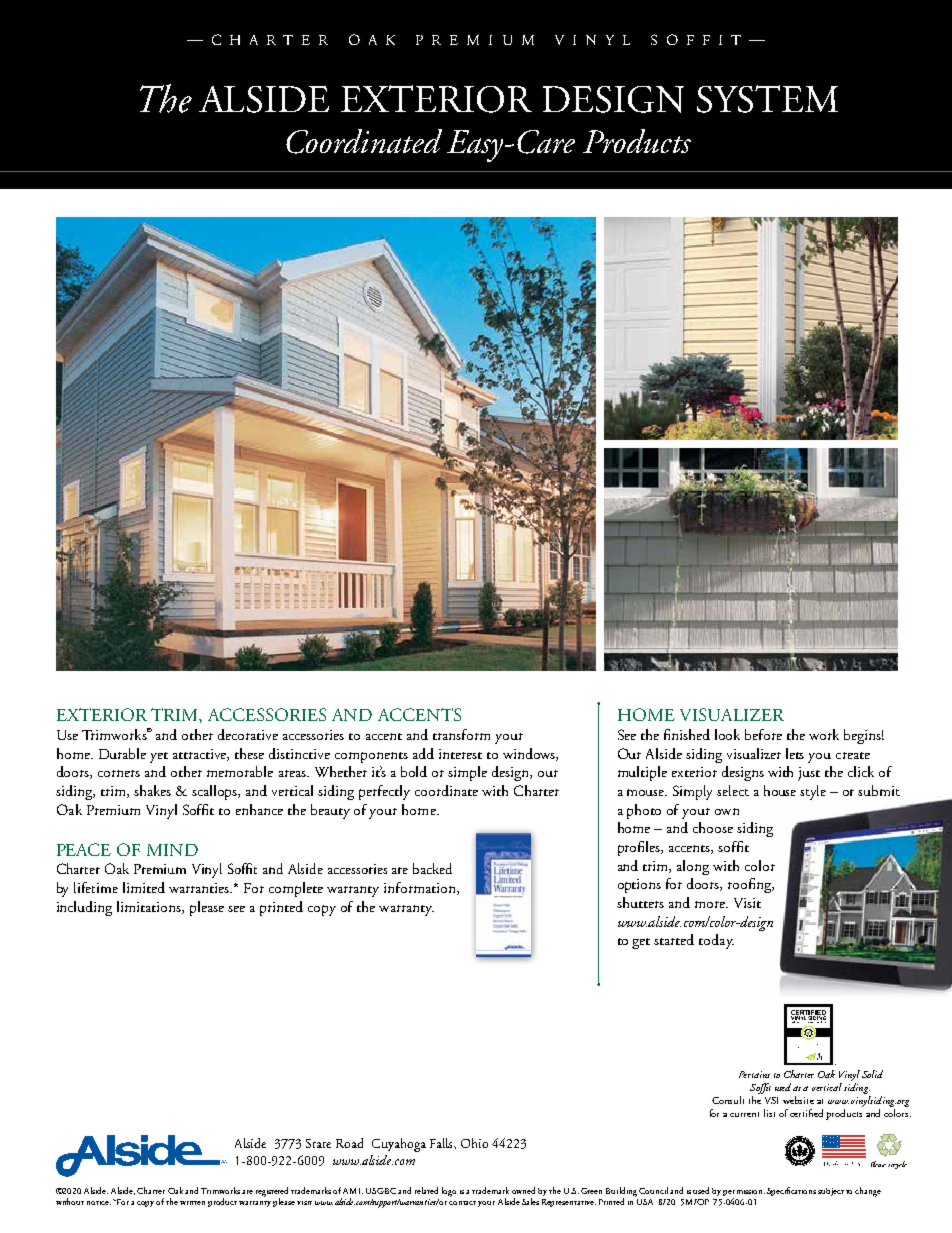  I want to click on Specifications, so click(791, 1191).
